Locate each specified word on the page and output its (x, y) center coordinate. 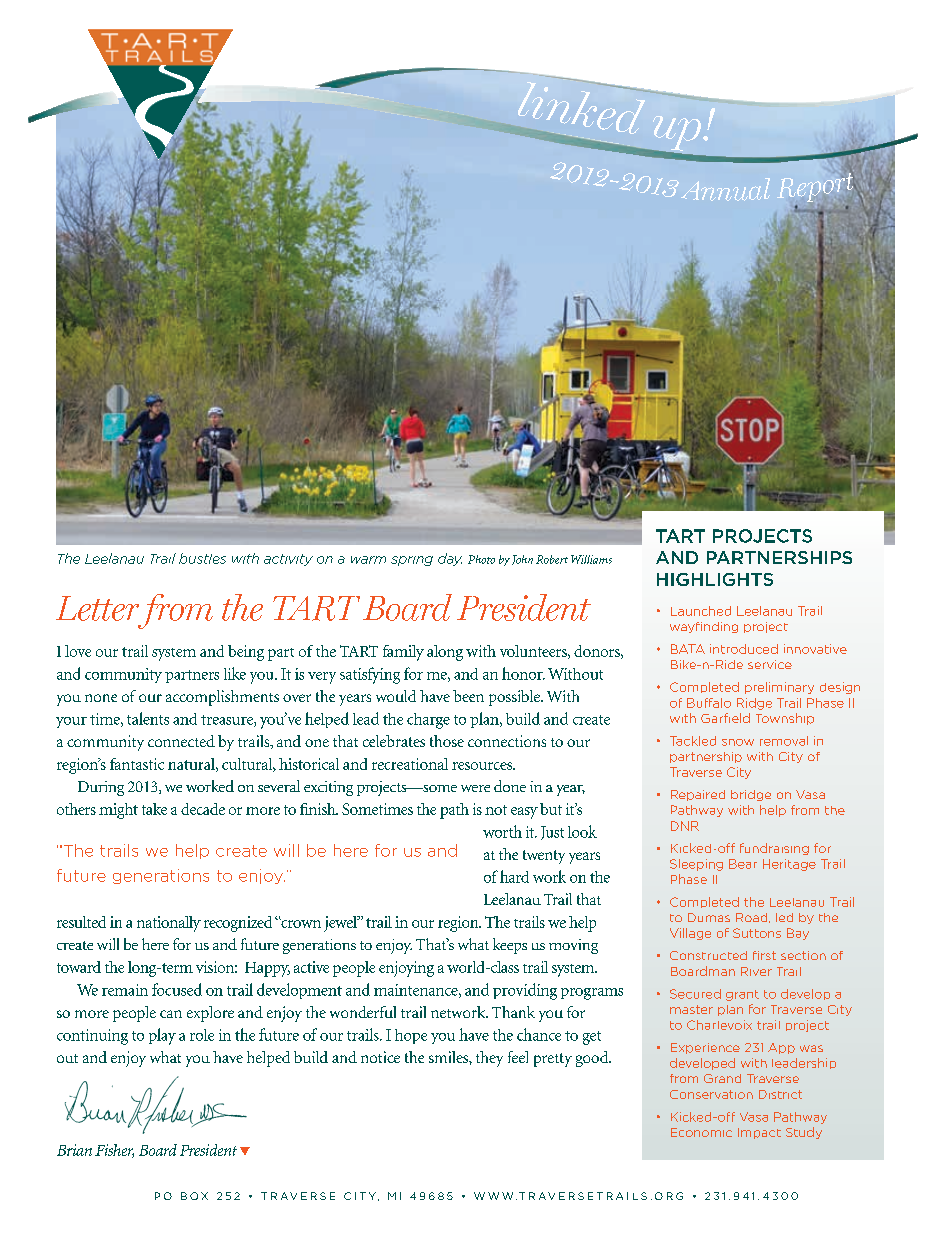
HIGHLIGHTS (715, 579)
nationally (169, 924)
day (450, 559)
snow (738, 742)
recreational (410, 764)
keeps (510, 946)
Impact (759, 1133)
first (764, 955)
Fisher (114, 1151)
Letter (97, 608)
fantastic (137, 764)
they (489, 1059)
